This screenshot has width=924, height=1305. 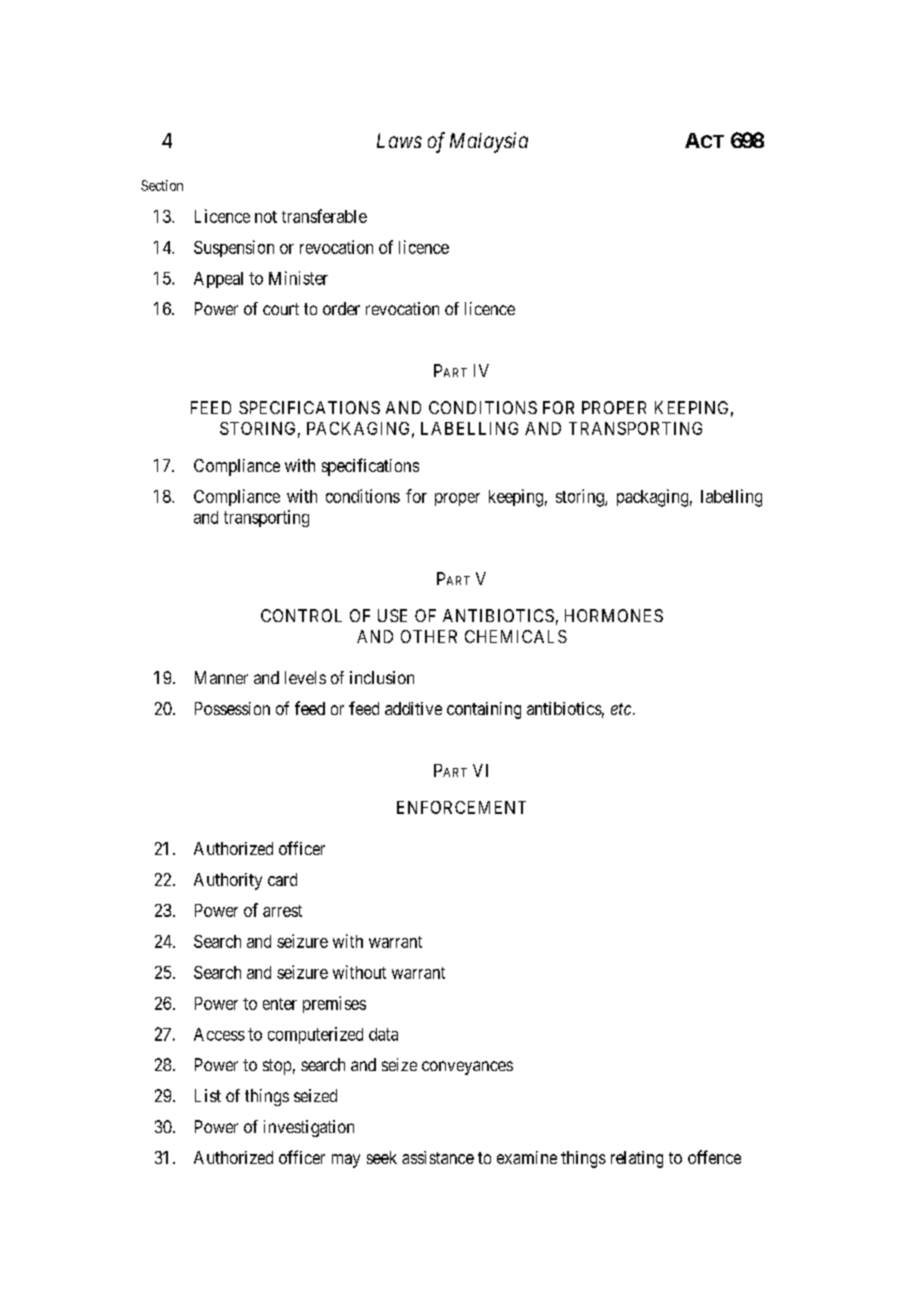 What do you see at coordinates (221, 677) in the screenshot?
I see `Manner` at bounding box center [221, 677].
